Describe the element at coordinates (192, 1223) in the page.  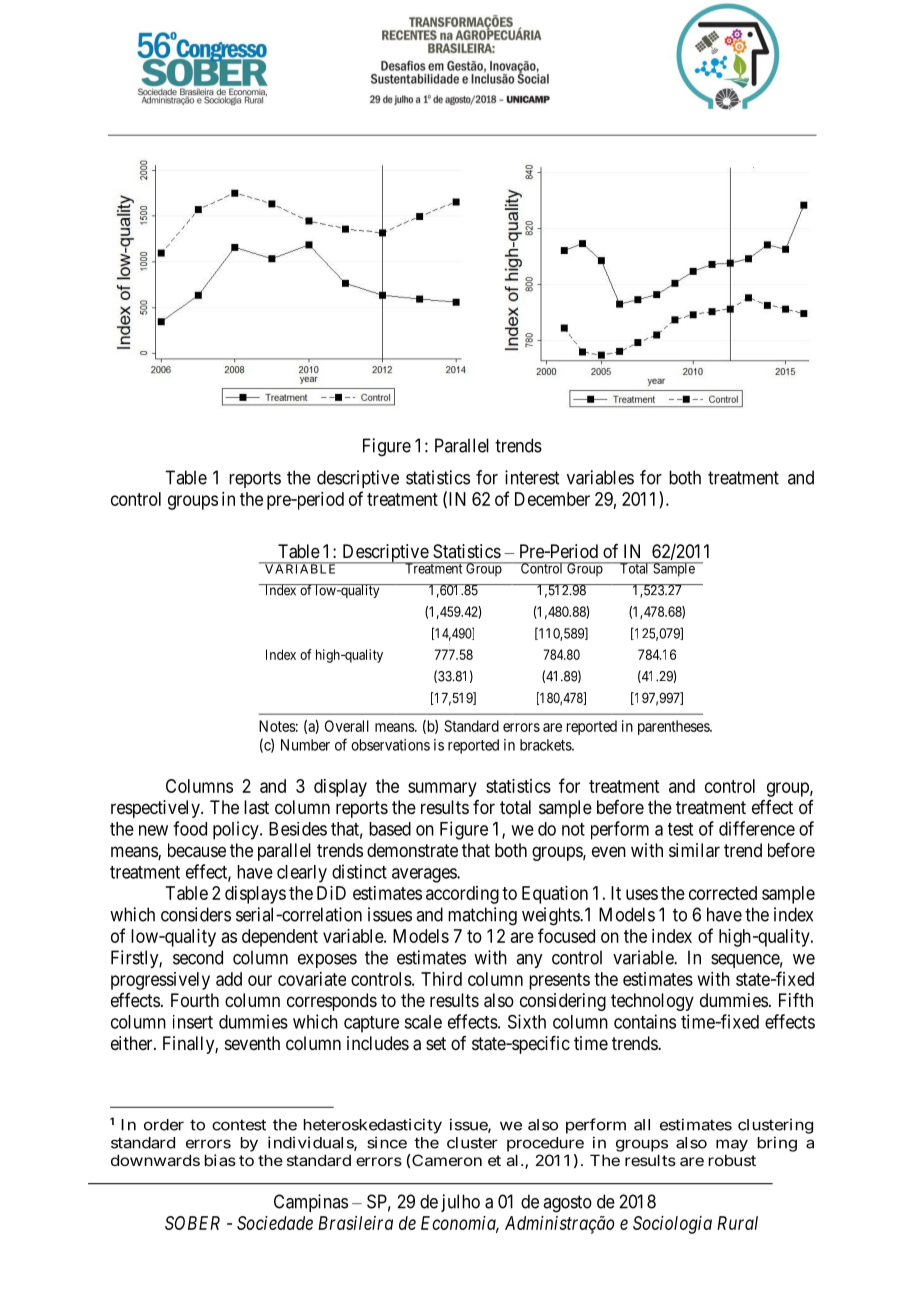
I see `SOBER` at that location.
